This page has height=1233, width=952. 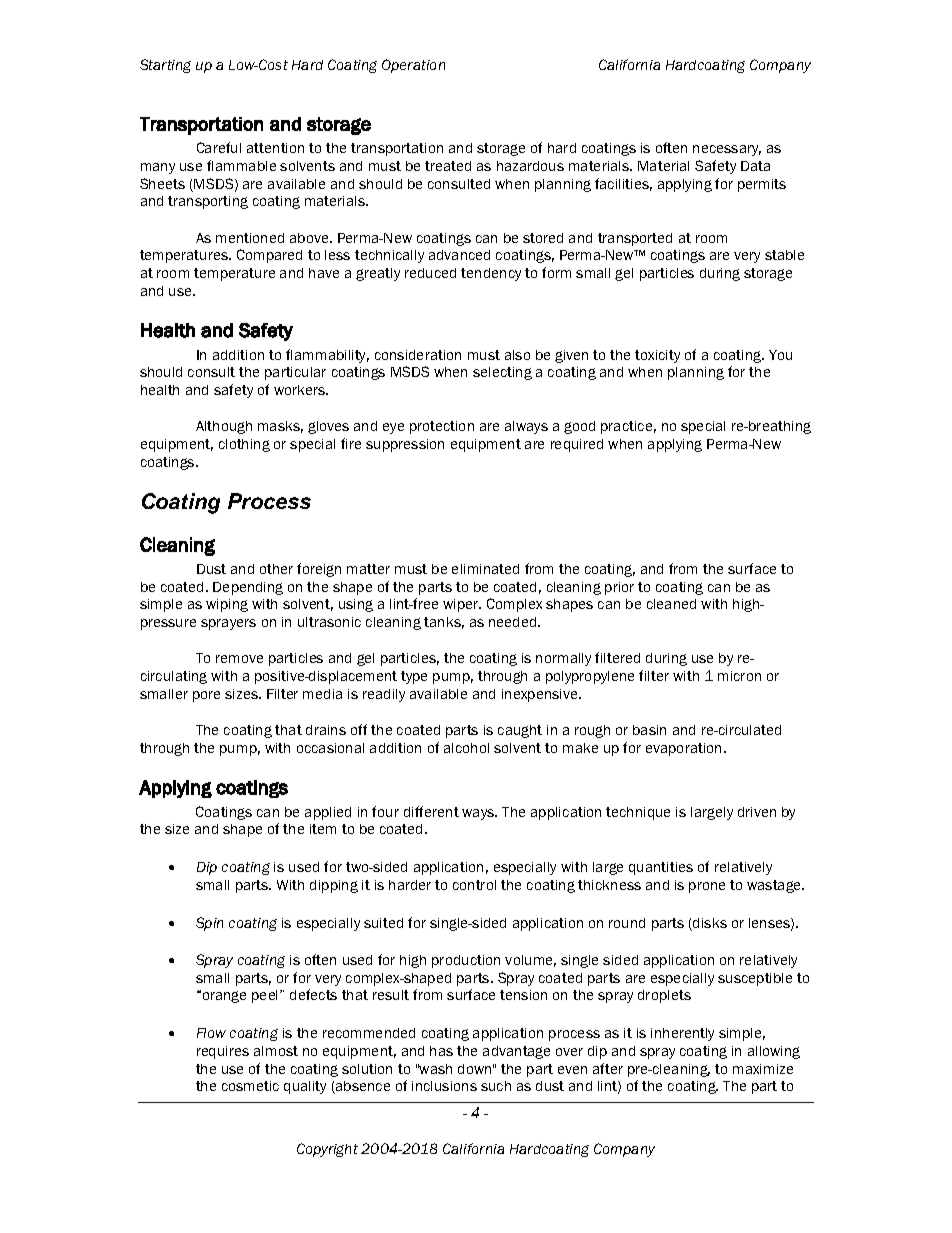 I want to click on necessary, so click(x=727, y=150).
